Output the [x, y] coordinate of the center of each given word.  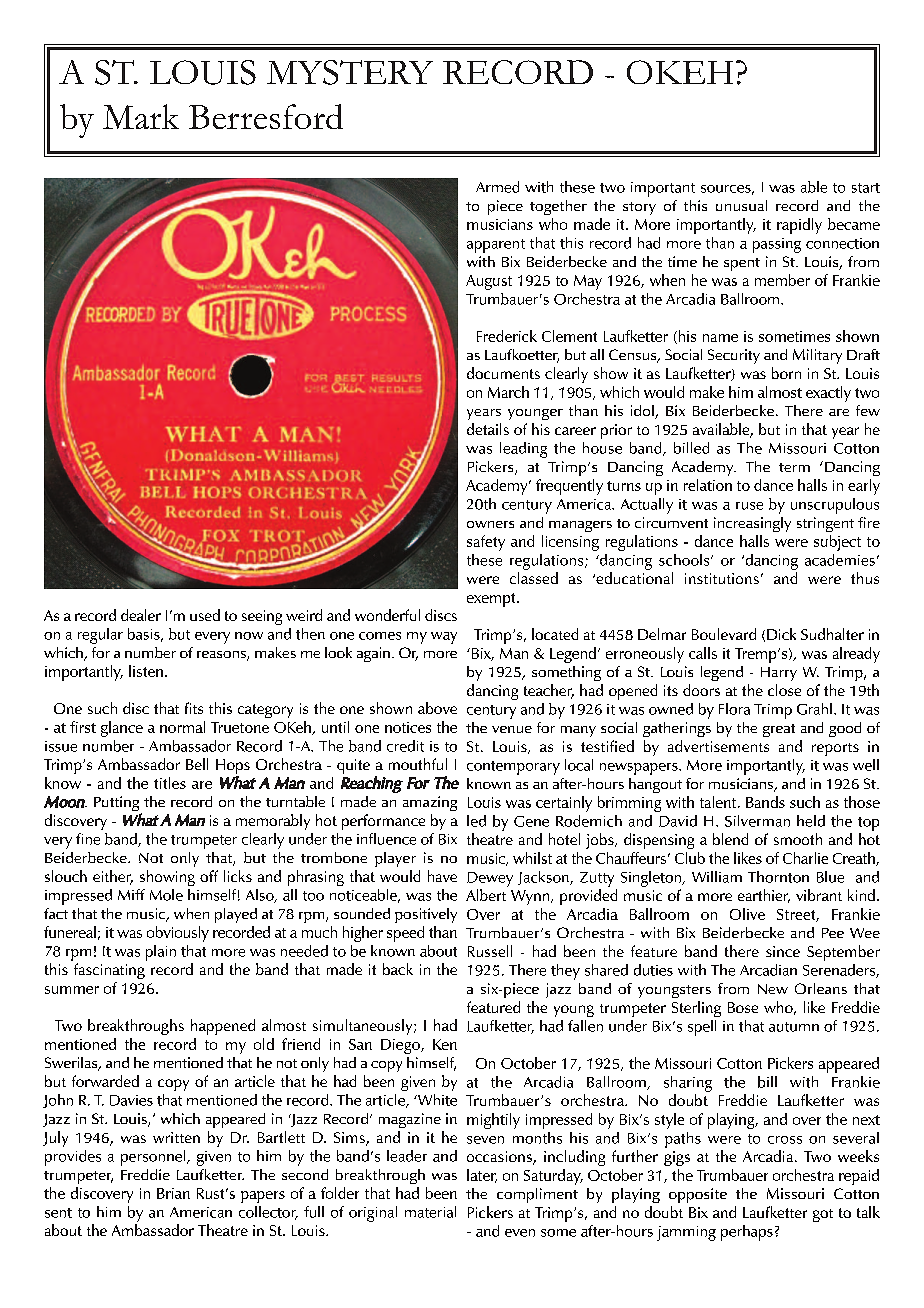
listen [146, 671]
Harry [779, 674]
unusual [741, 205]
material [430, 1212]
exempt [492, 600]
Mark [141, 116]
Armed [497, 187]
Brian [173, 1193]
